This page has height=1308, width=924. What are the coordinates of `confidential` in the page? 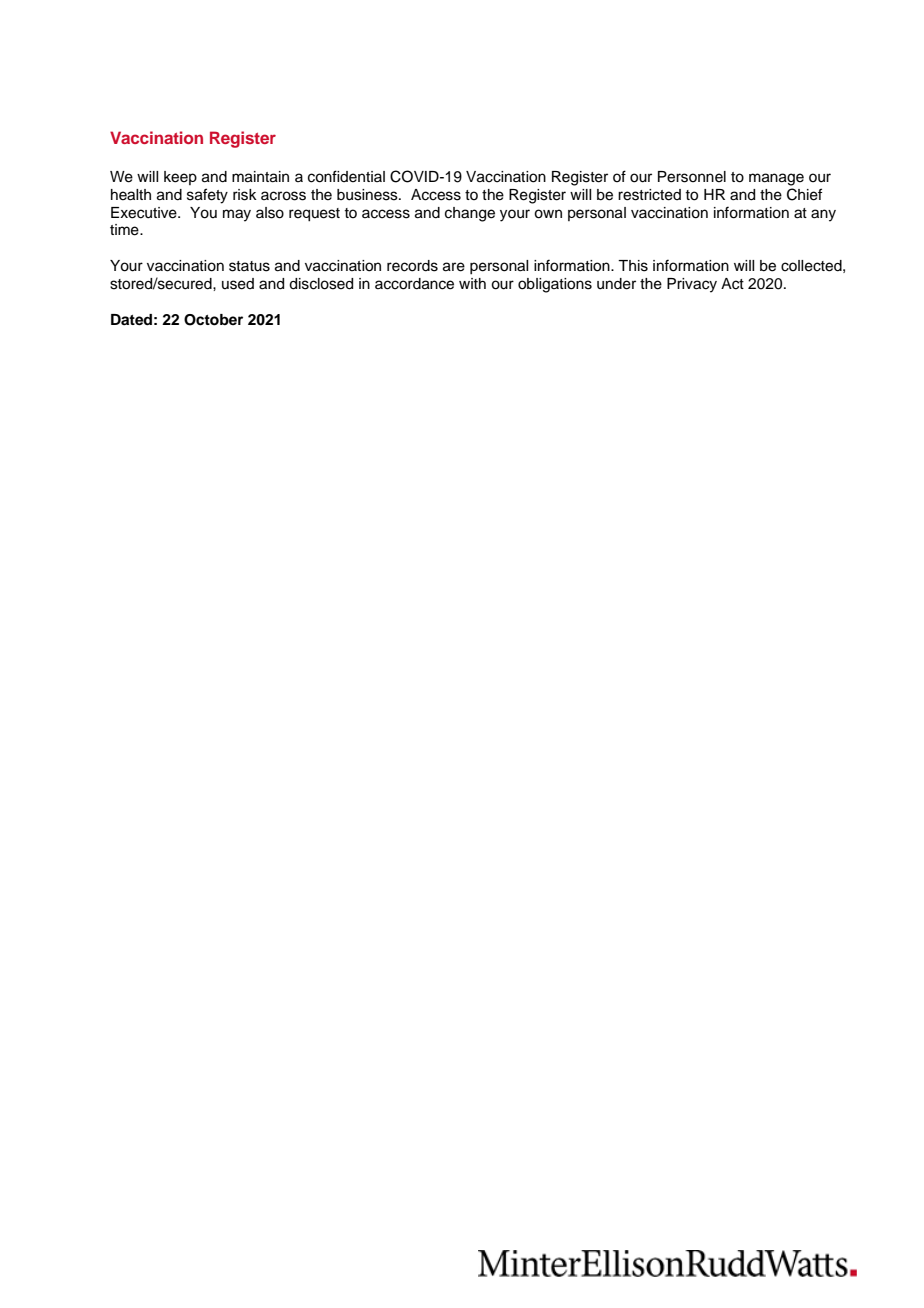 It's located at (346, 176).
